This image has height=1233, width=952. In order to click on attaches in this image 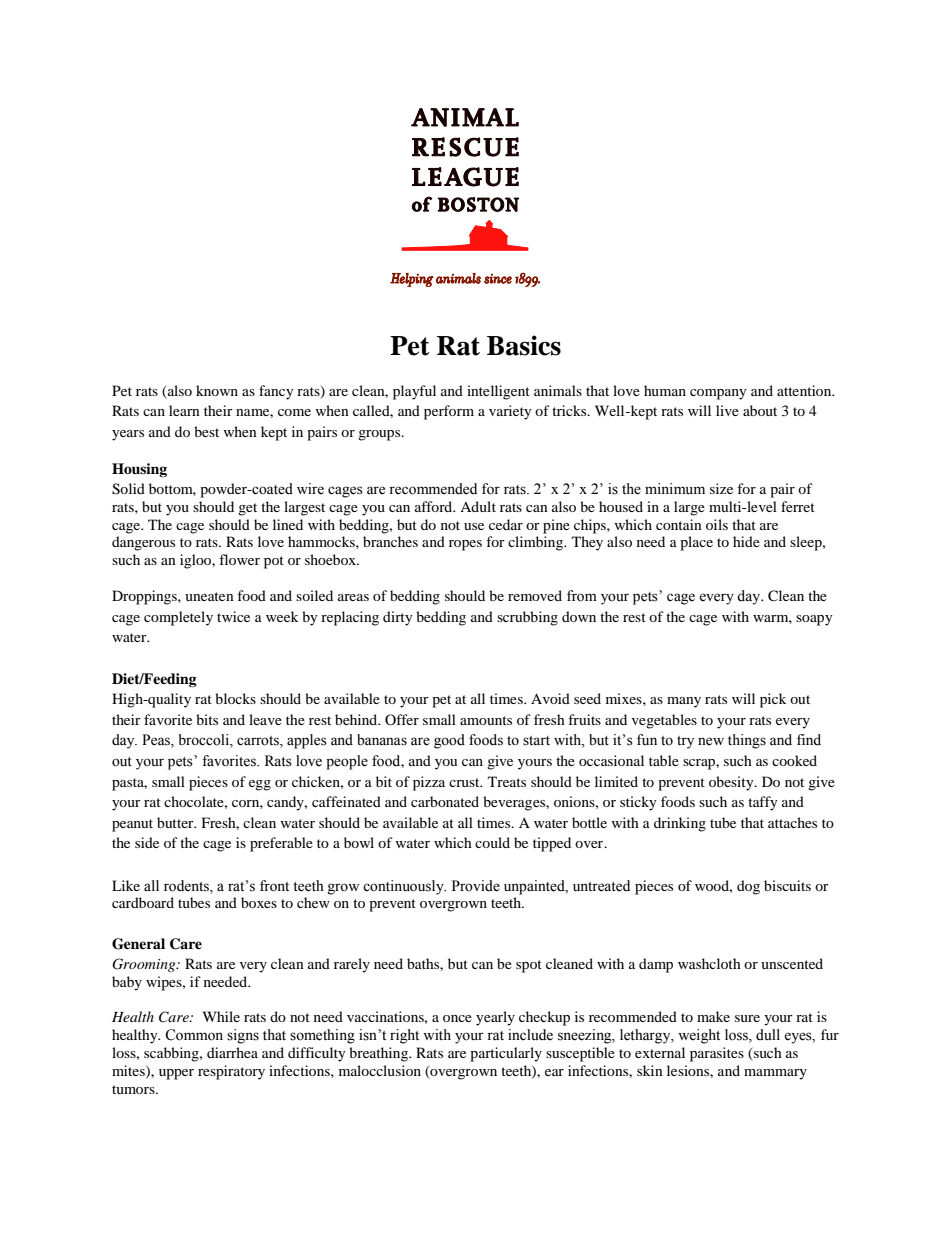, I will do `click(792, 822)`.
